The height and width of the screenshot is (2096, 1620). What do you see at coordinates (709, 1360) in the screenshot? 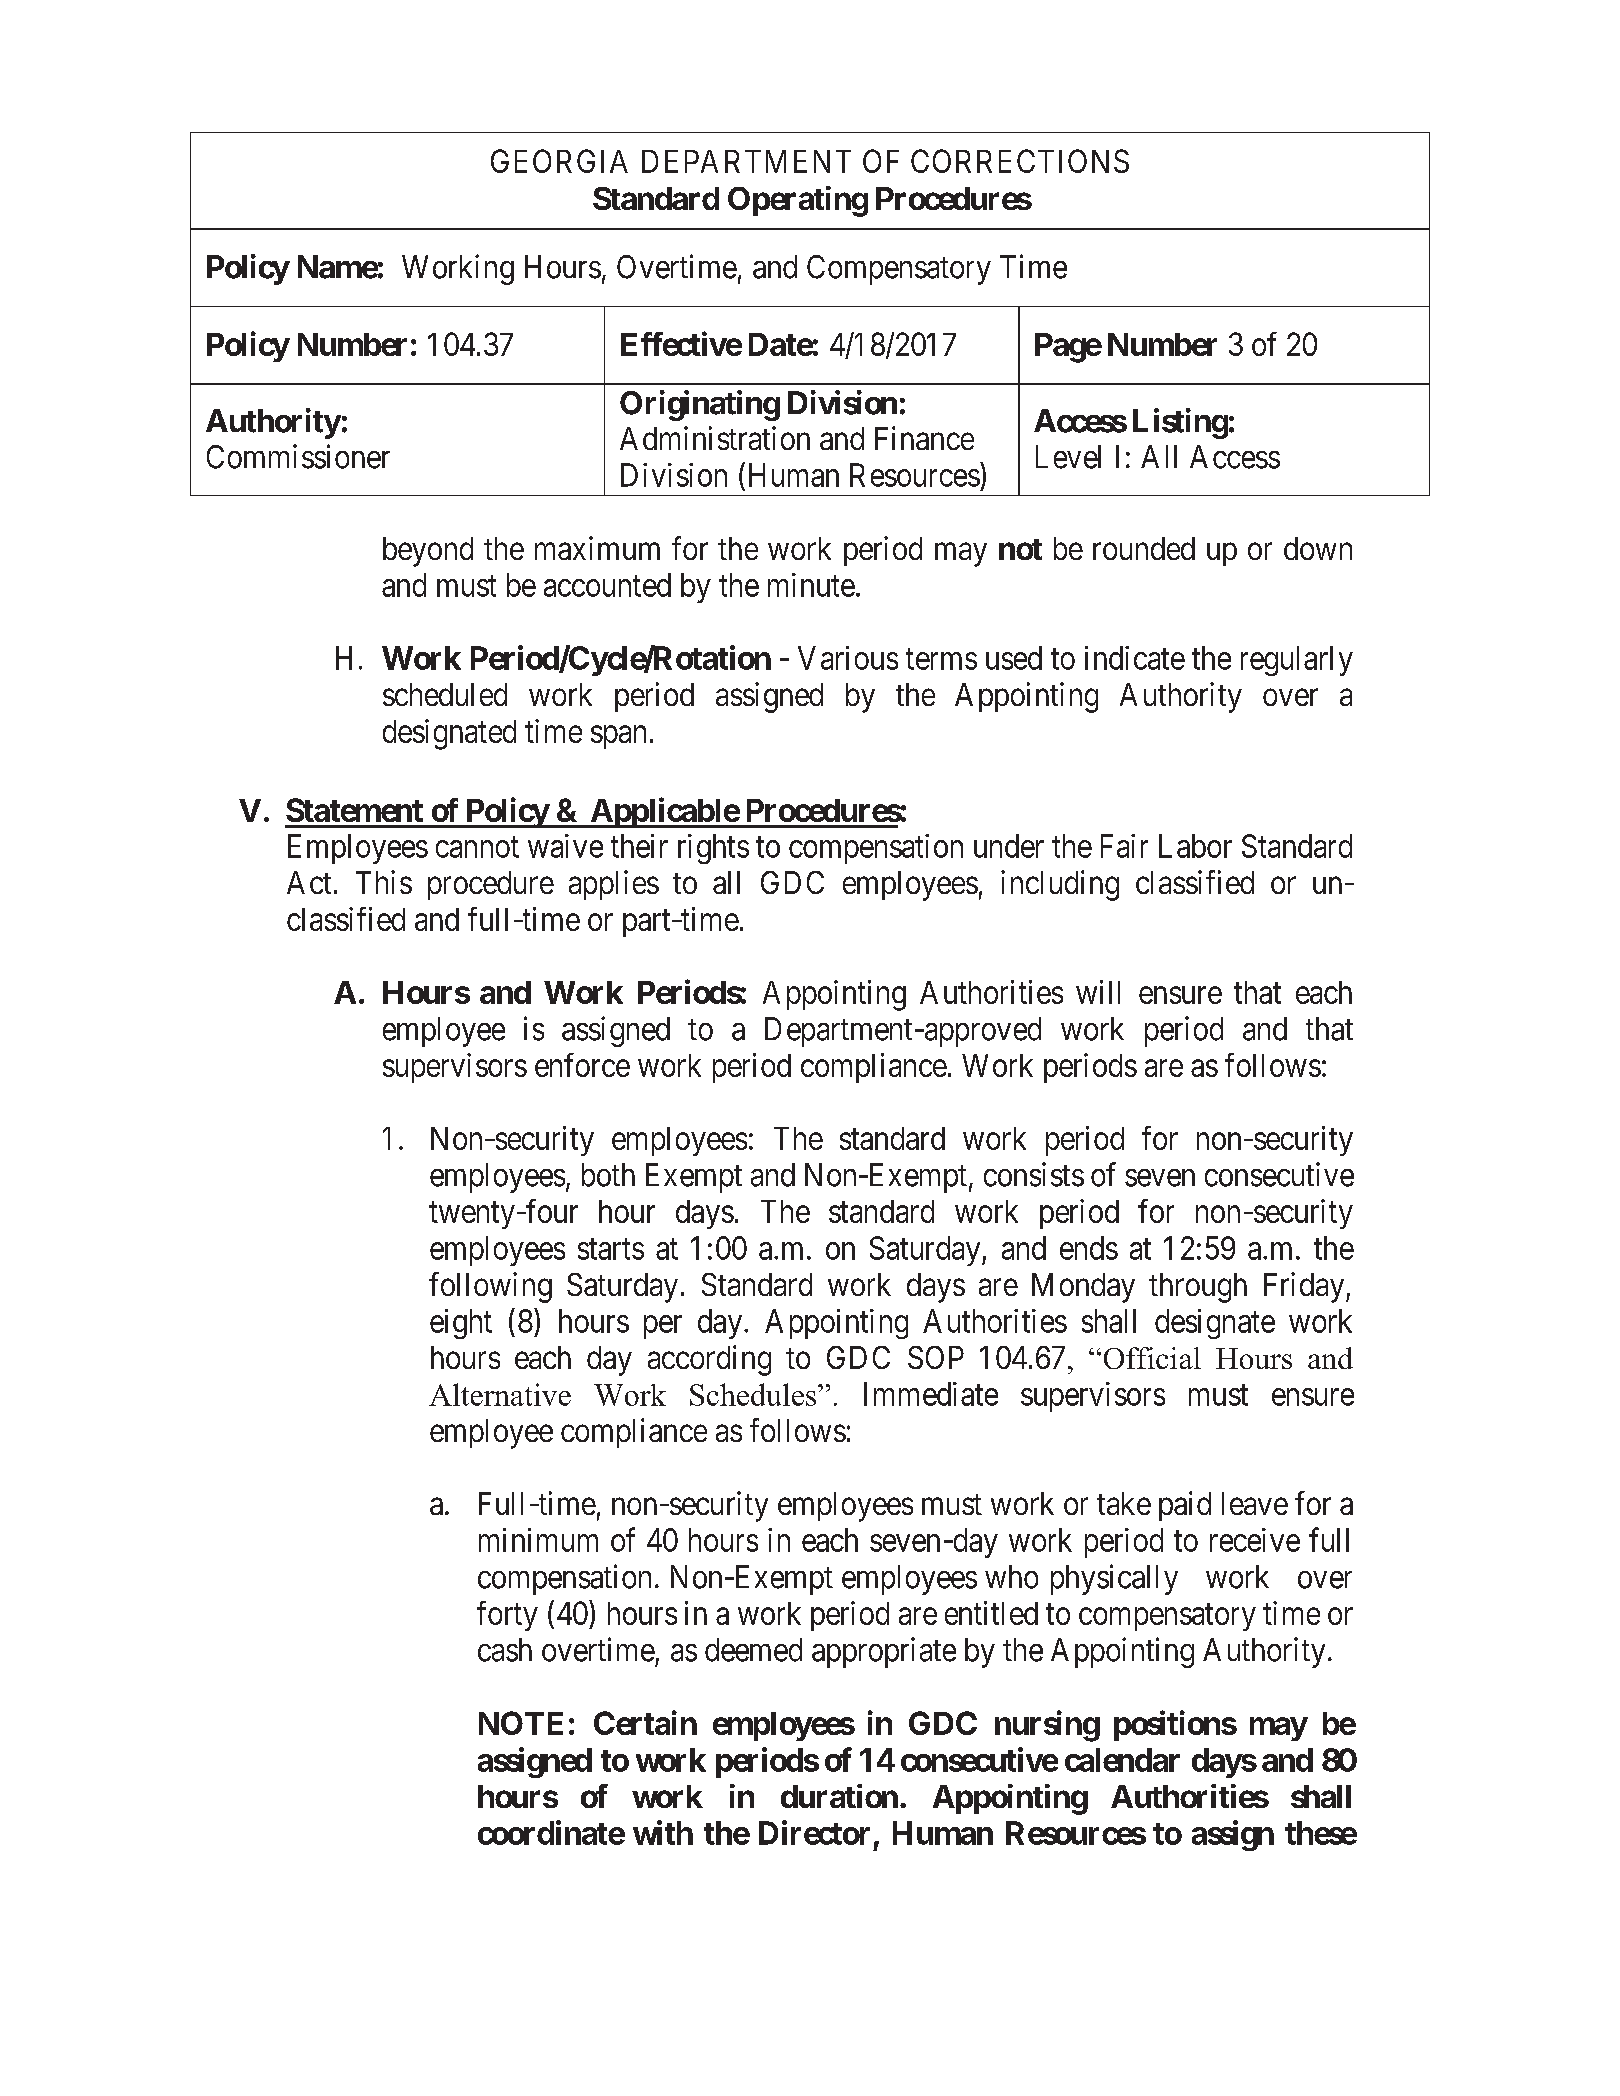
I see `according` at bounding box center [709, 1360].
